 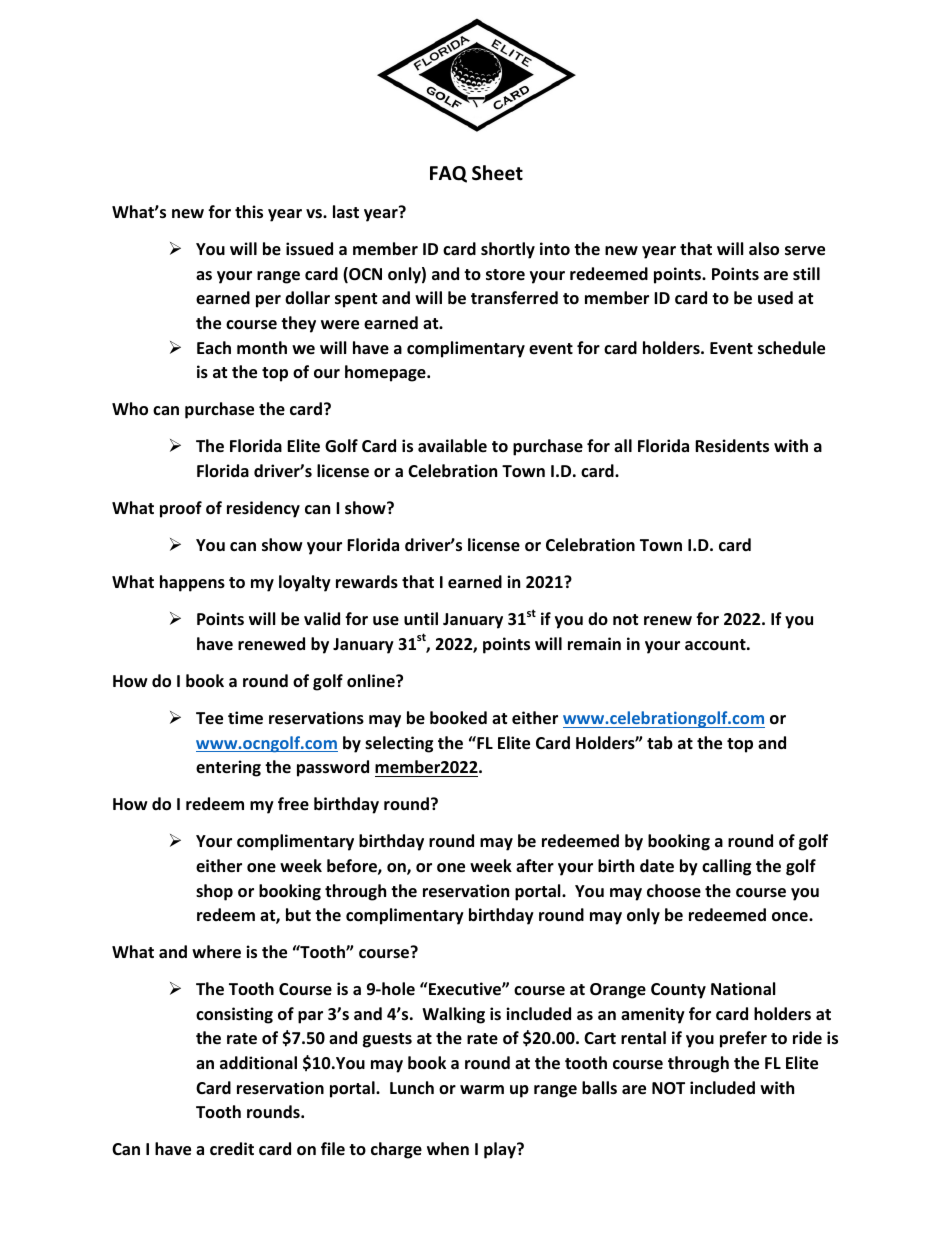 I want to click on available, so click(x=452, y=445).
